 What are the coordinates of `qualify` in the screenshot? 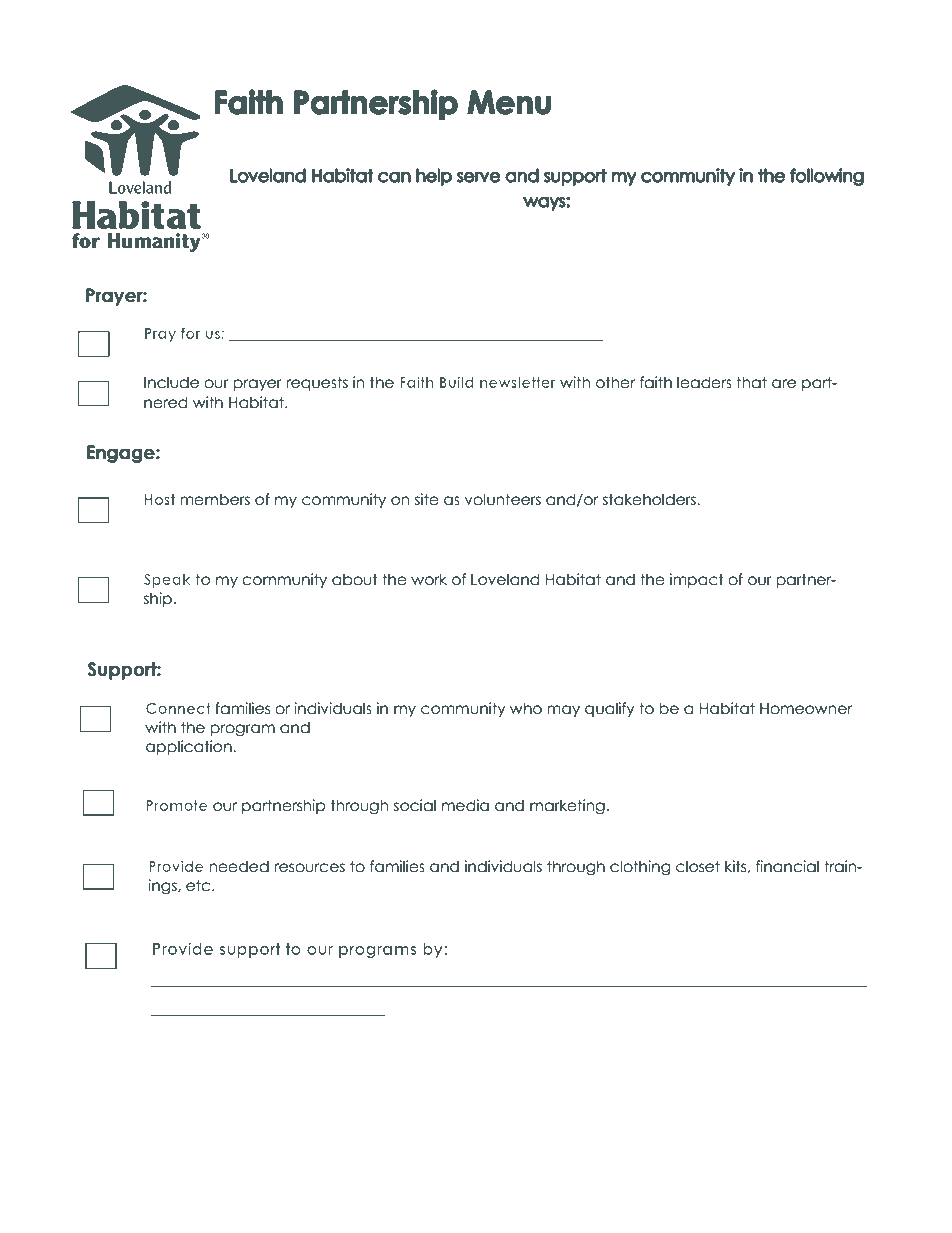 It's located at (610, 709).
